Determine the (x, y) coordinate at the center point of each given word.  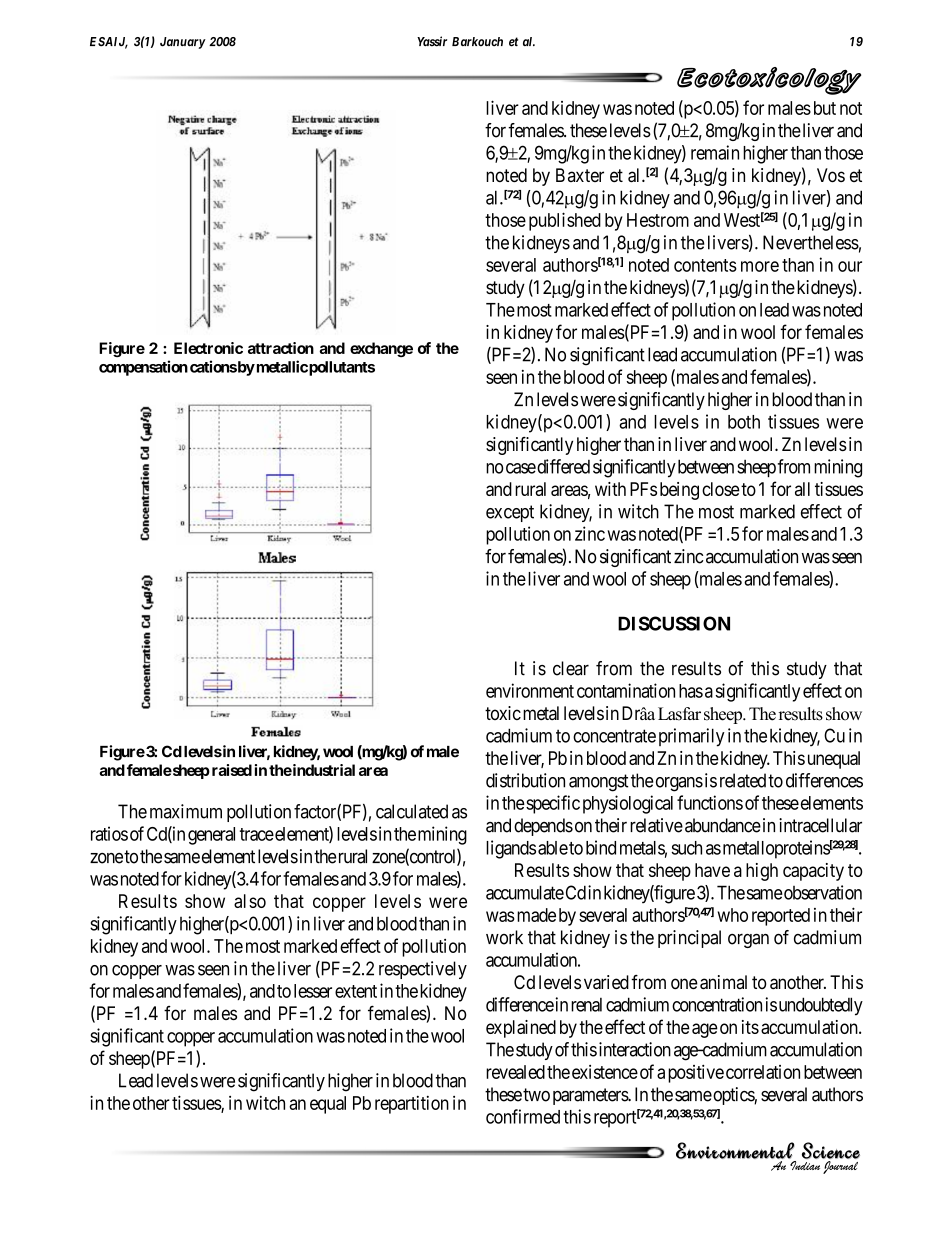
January (183, 43)
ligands (511, 849)
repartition (412, 1105)
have (712, 870)
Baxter (580, 175)
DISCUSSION (674, 623)
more (760, 266)
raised (232, 770)
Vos (831, 175)
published (565, 221)
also (250, 901)
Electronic (208, 348)
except (510, 513)
